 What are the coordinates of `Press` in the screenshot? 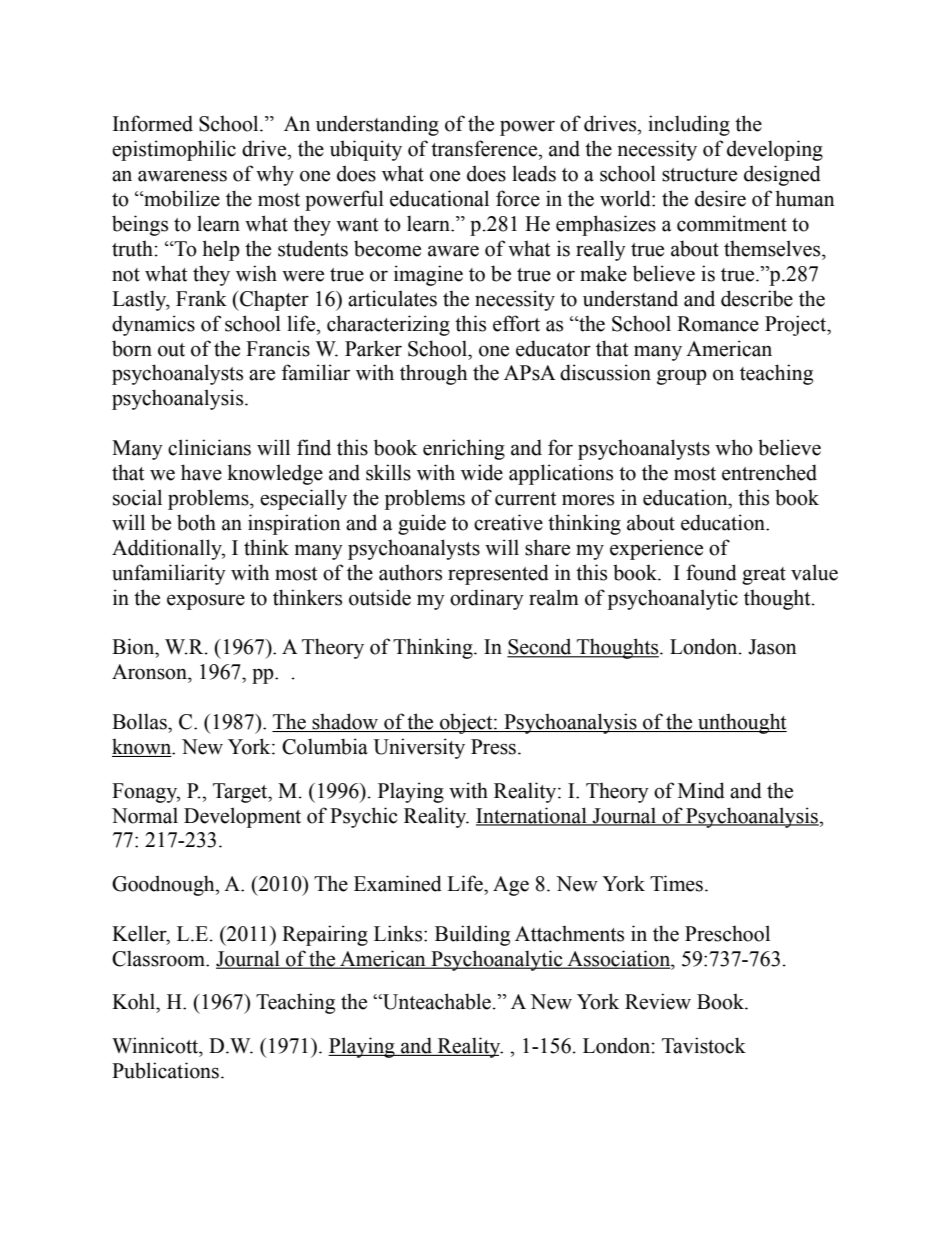 It's located at (493, 747).
